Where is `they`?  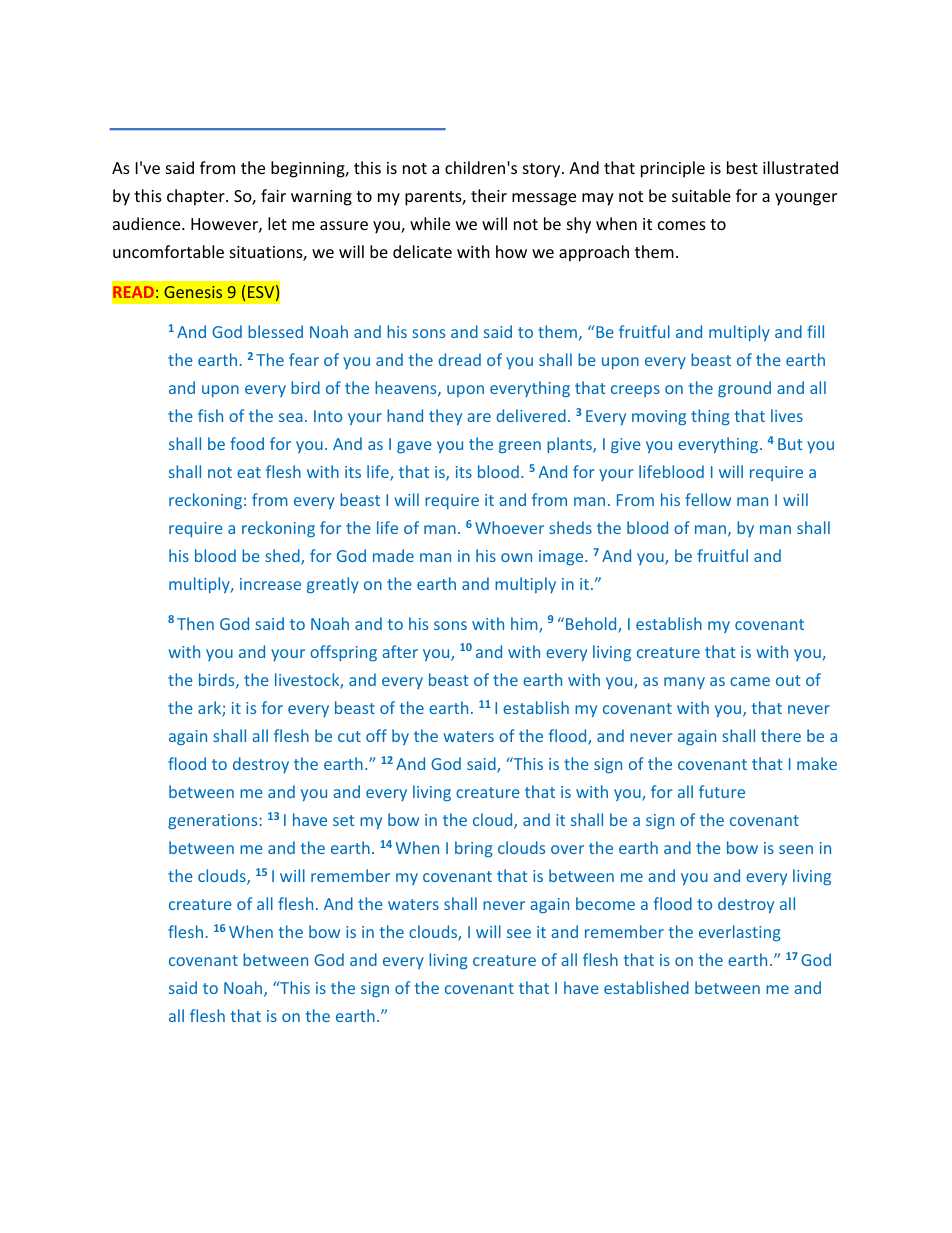 they is located at coordinates (445, 417).
